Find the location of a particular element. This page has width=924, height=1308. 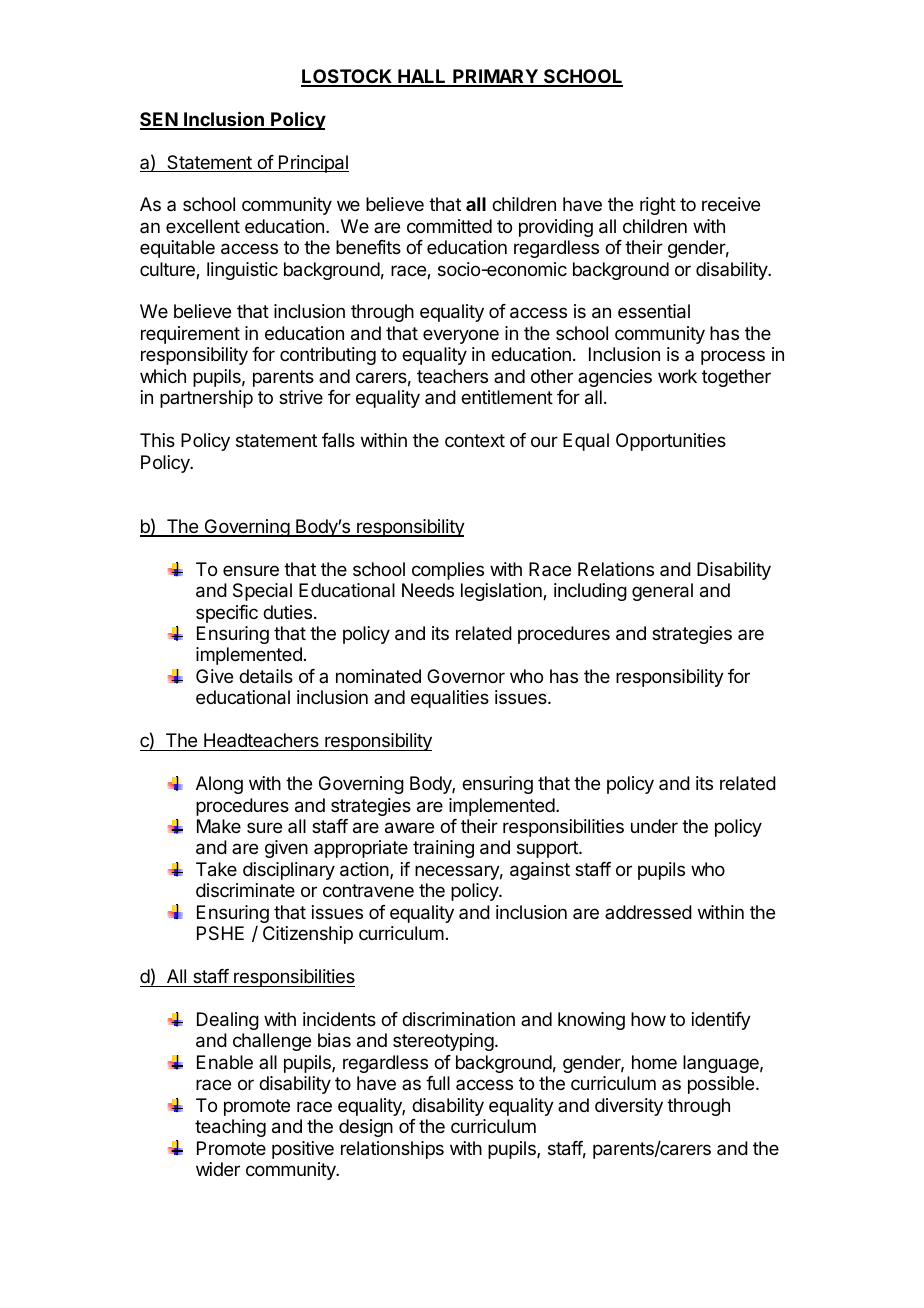

right is located at coordinates (658, 206).
